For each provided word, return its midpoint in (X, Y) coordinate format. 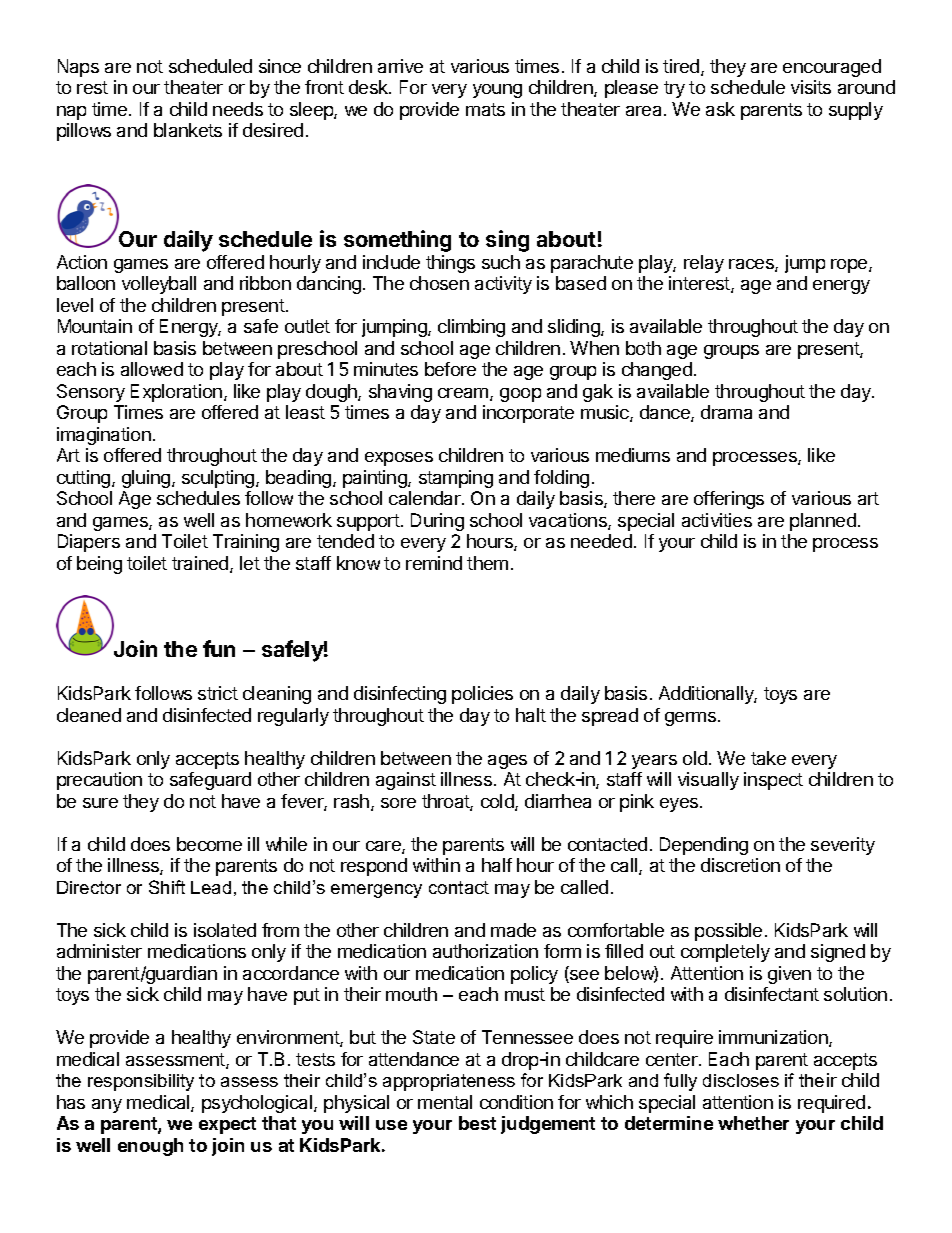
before (450, 369)
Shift (167, 887)
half (497, 865)
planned (823, 522)
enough (150, 1147)
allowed (152, 369)
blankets (188, 130)
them (487, 563)
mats (485, 109)
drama (726, 412)
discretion (740, 865)
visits (811, 87)
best (477, 1123)
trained (201, 564)
